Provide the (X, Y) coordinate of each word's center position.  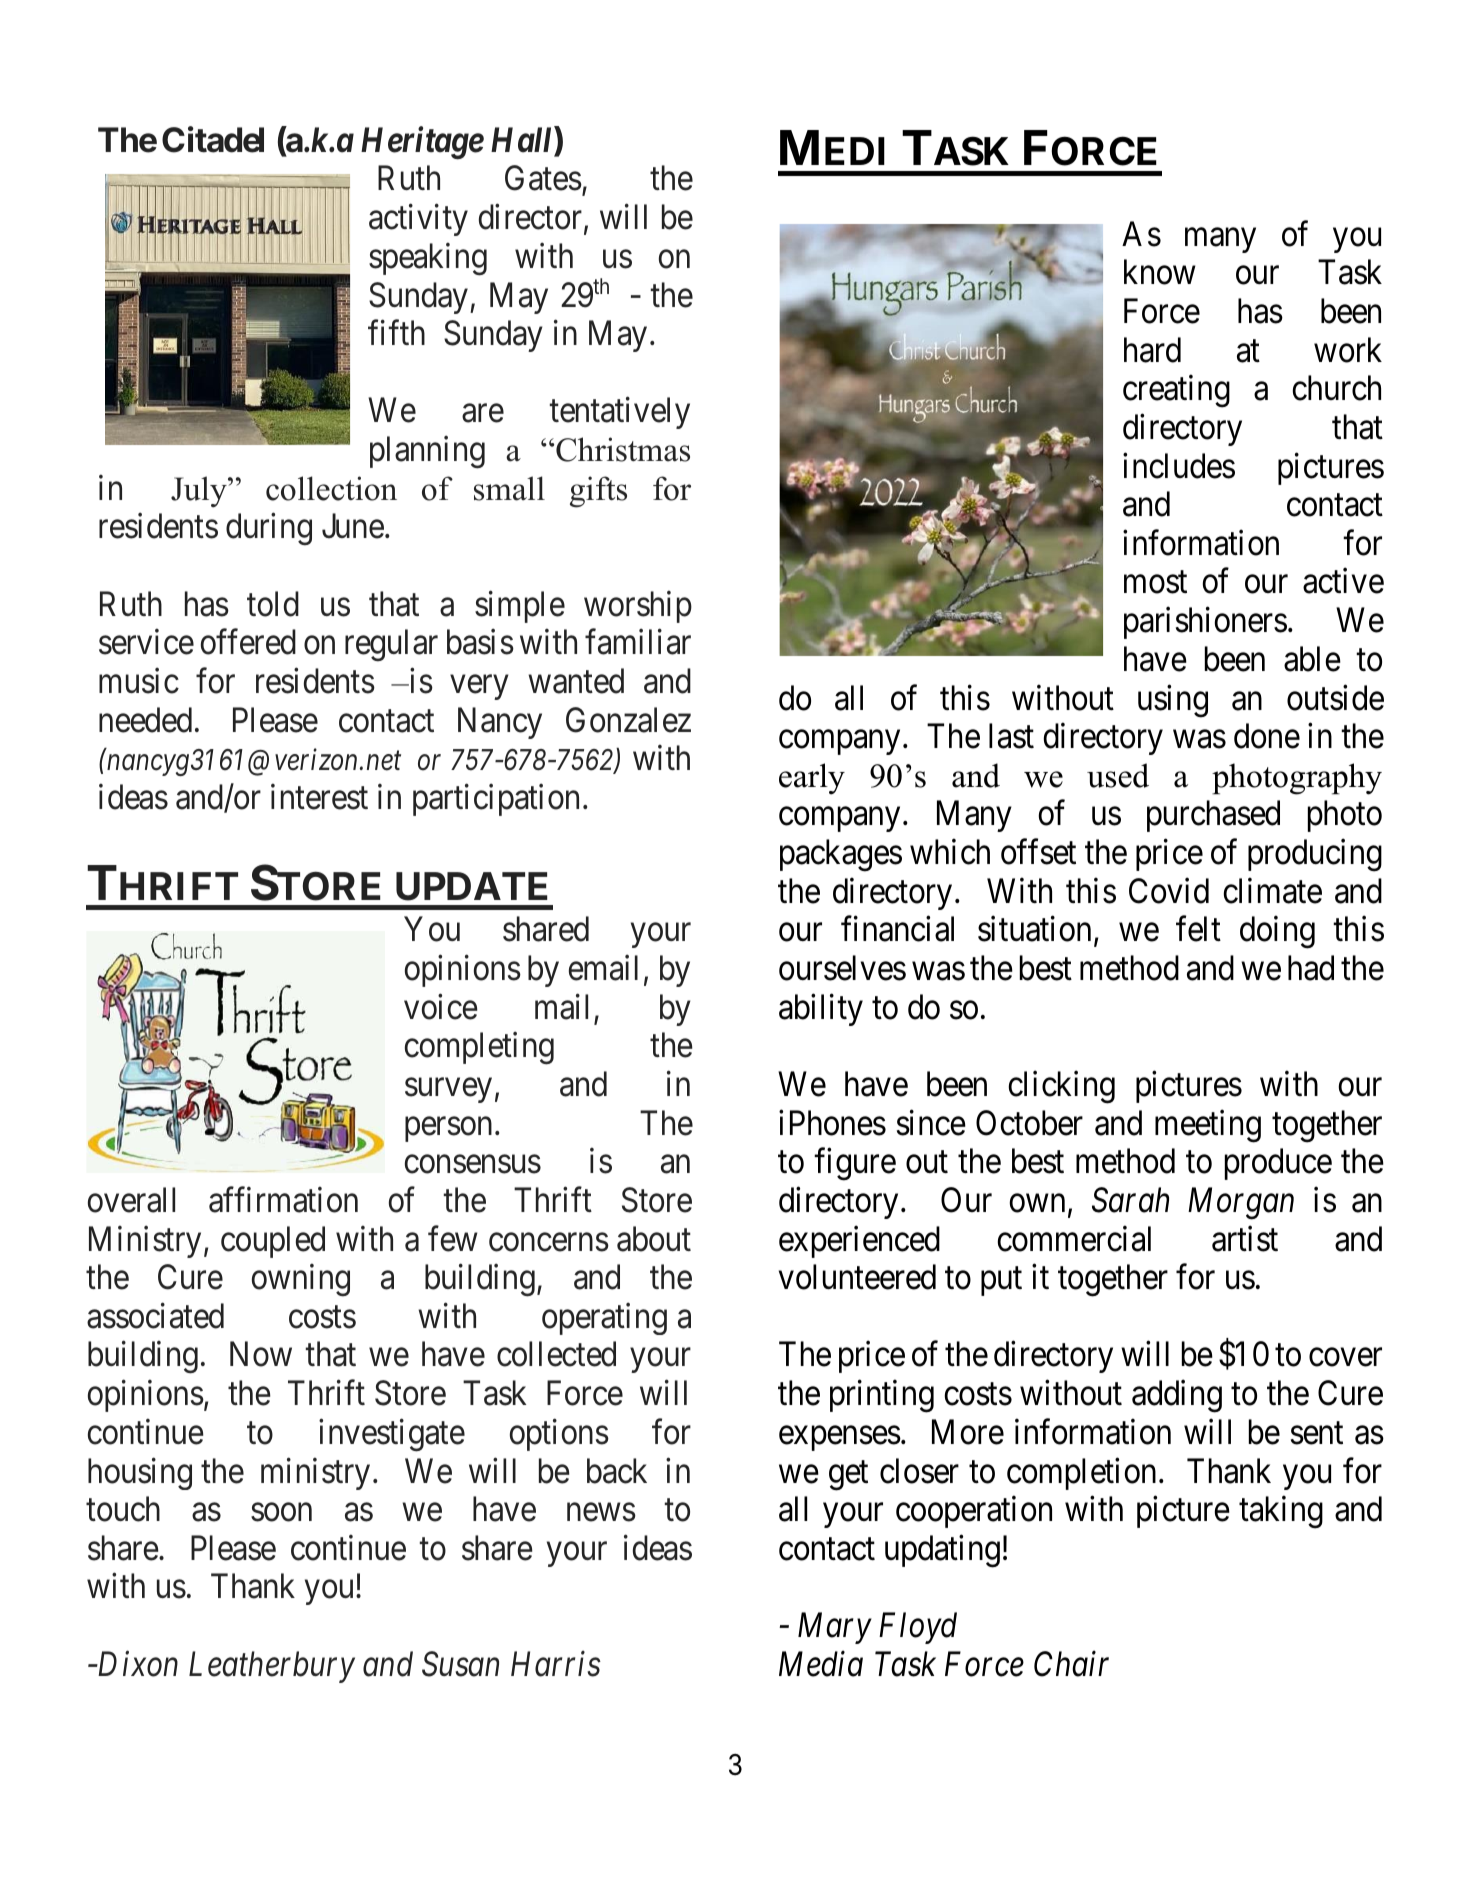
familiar (638, 642)
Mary (835, 1628)
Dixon (136, 1664)
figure (855, 1164)
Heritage (422, 143)
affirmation (283, 1200)
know (1160, 272)
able (1312, 659)
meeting (1208, 1126)
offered (248, 642)
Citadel (213, 140)
